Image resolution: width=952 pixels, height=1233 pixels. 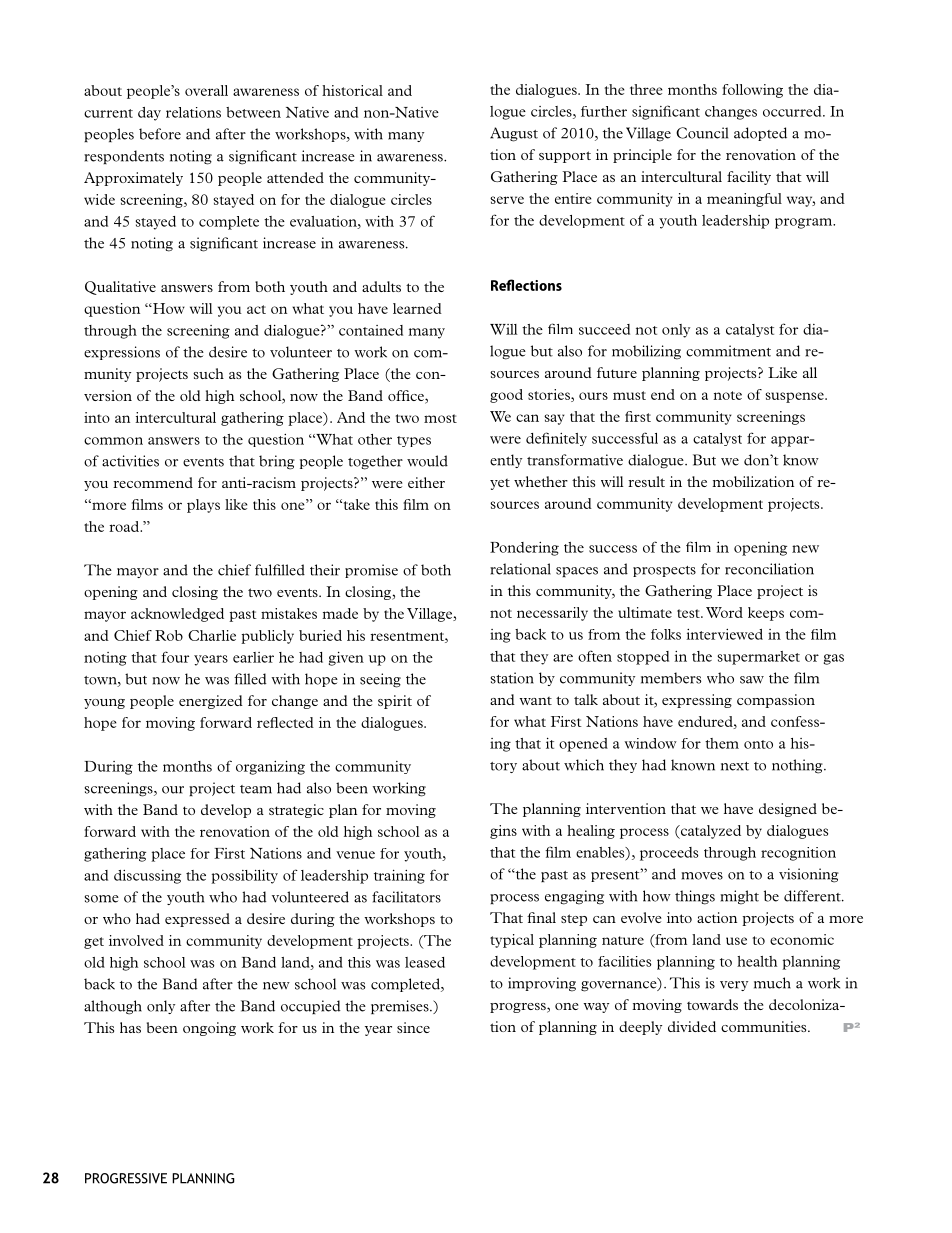 I want to click on premises, so click(x=401, y=1007).
